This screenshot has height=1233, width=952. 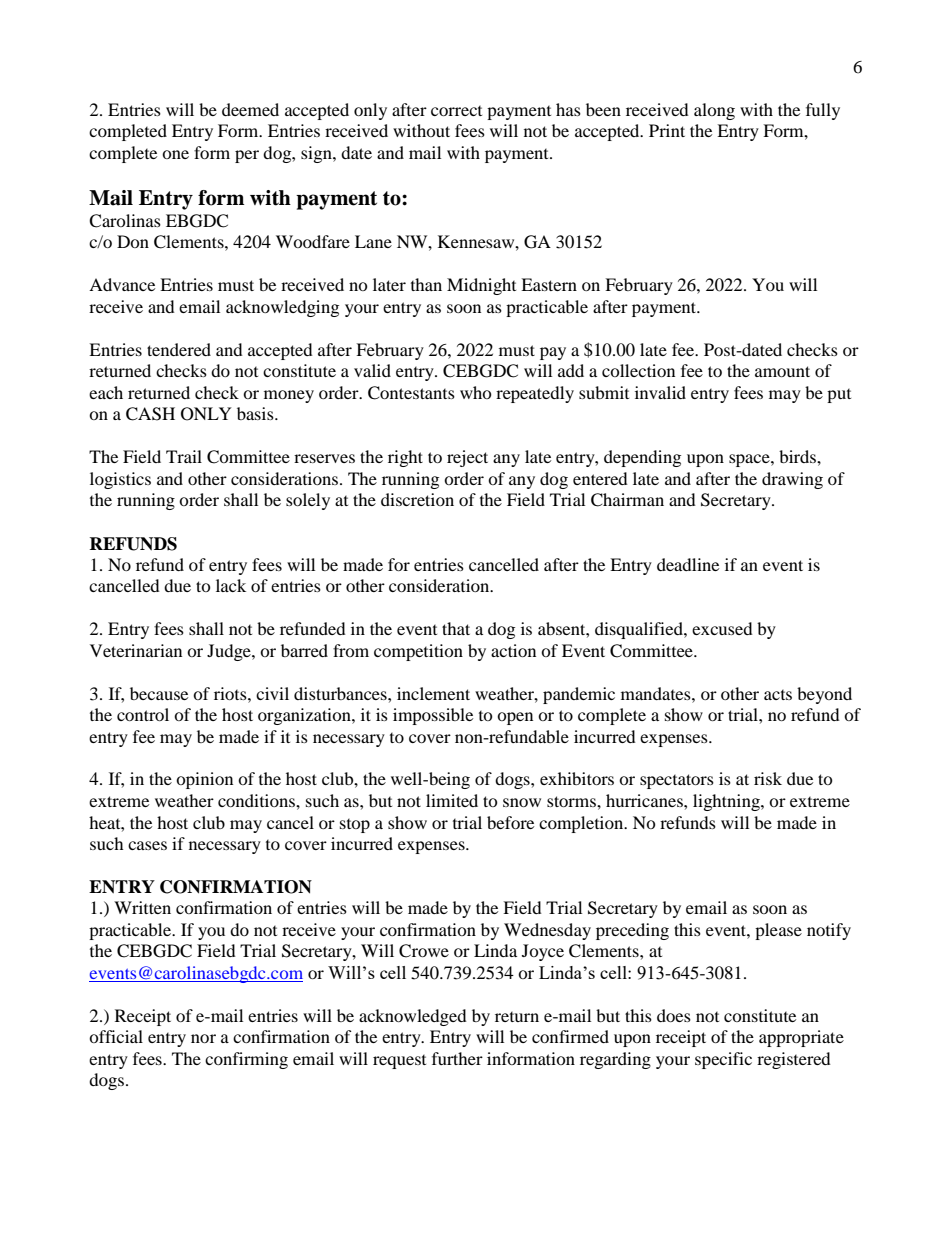 I want to click on per, so click(x=247, y=156).
